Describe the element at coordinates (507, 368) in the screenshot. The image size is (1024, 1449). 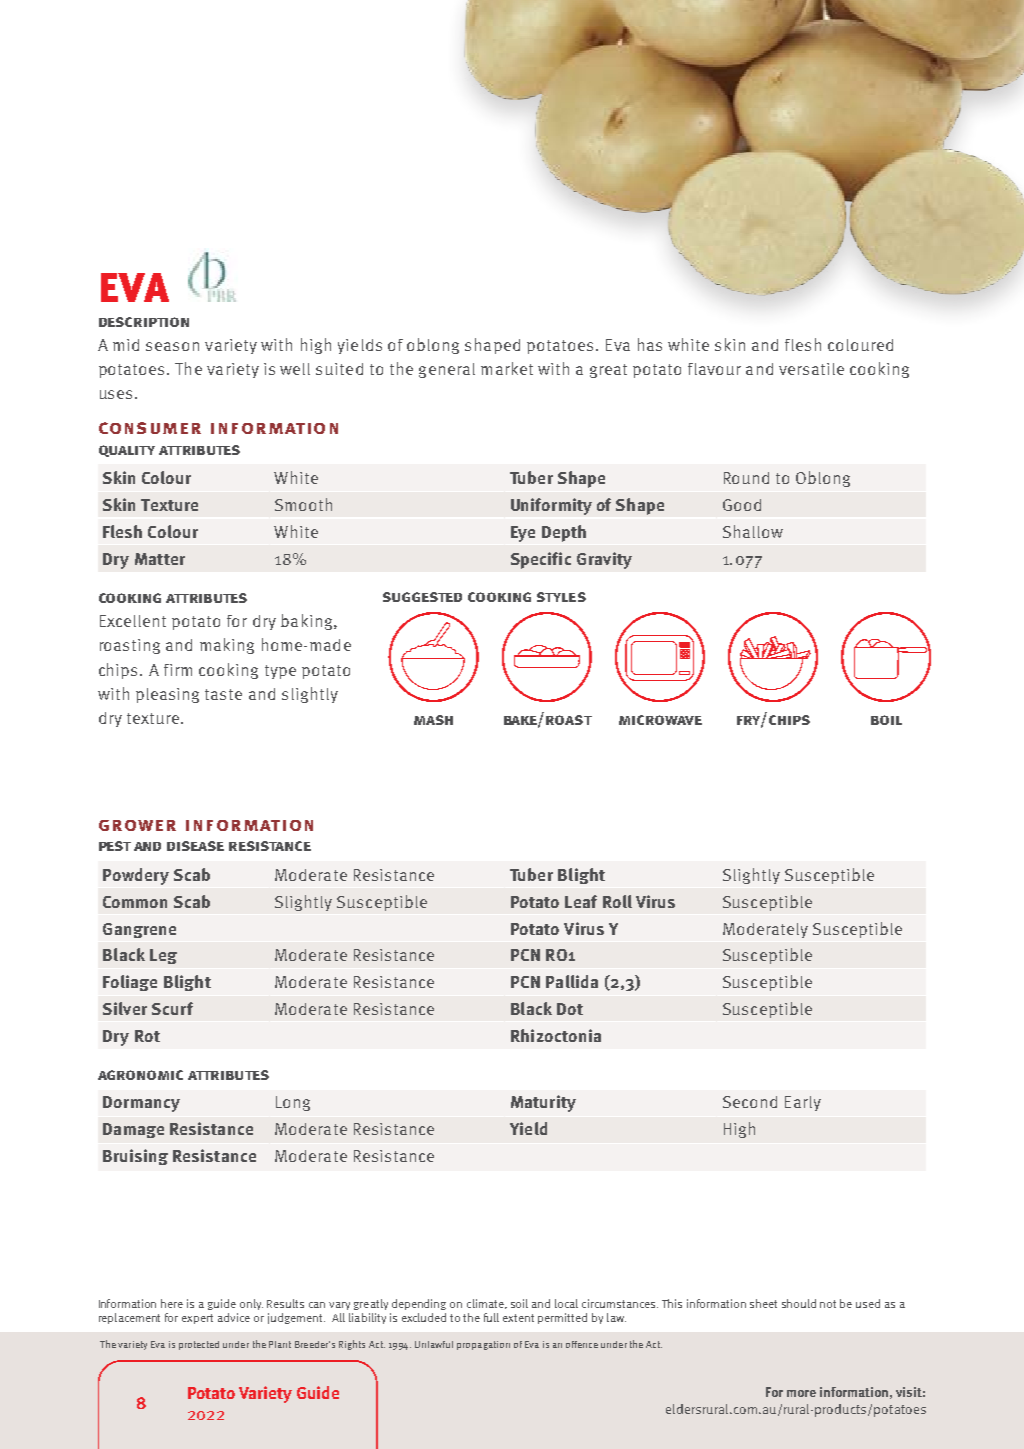
I see `market` at that location.
